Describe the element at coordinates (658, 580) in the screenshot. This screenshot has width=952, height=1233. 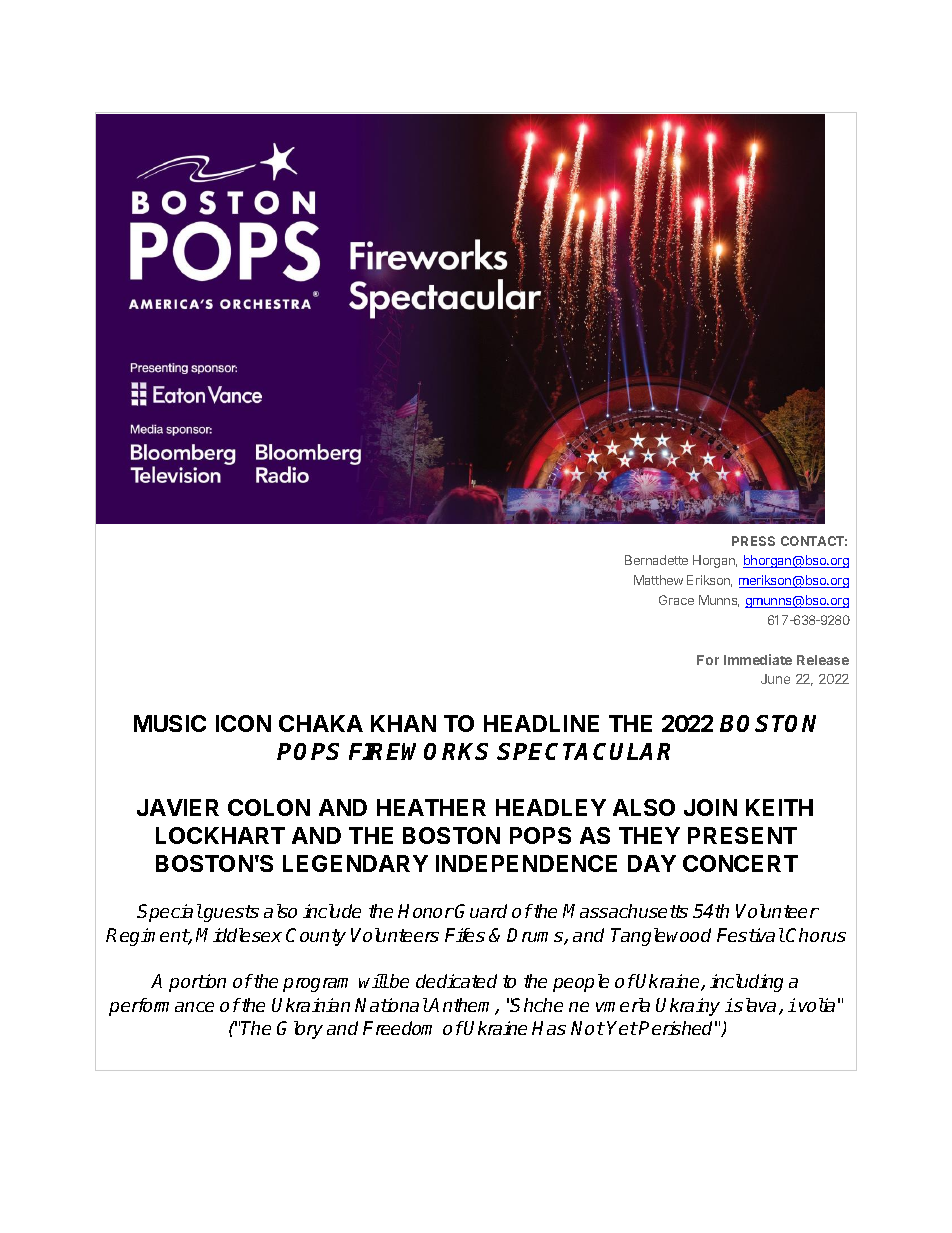
I see `Matthew` at that location.
